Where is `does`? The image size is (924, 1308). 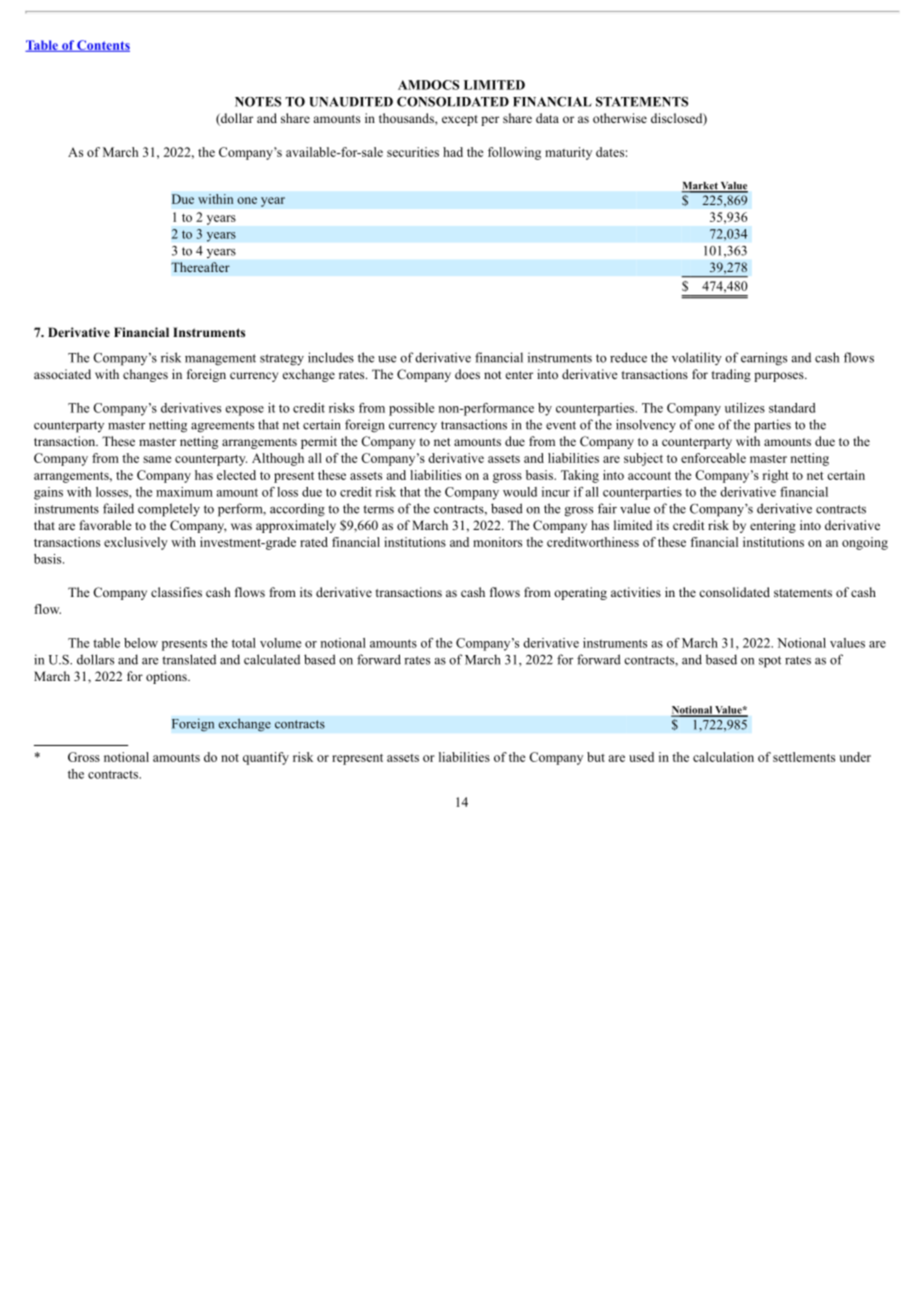
does is located at coordinates (467, 374).
